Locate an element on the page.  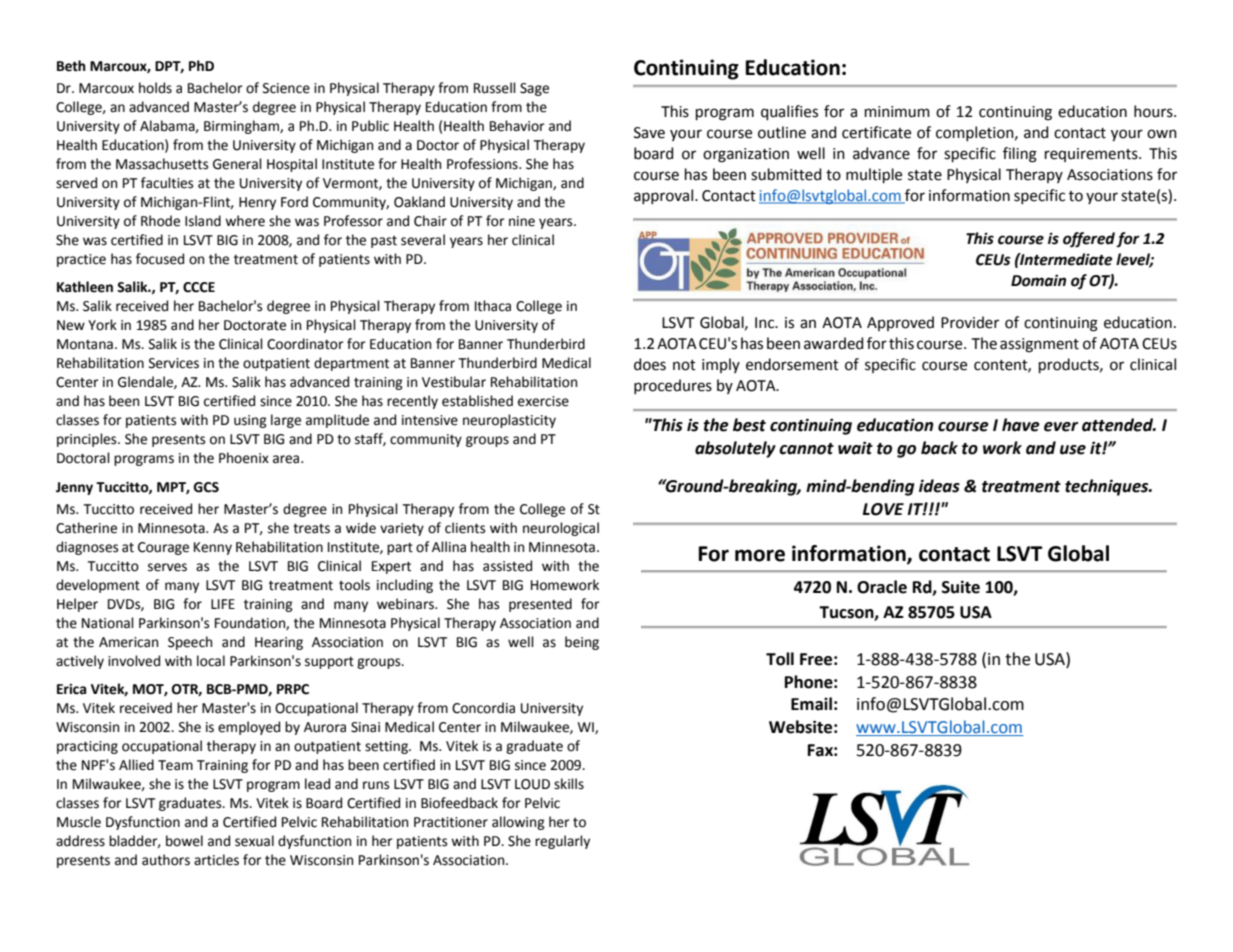
neurological is located at coordinates (561, 529).
